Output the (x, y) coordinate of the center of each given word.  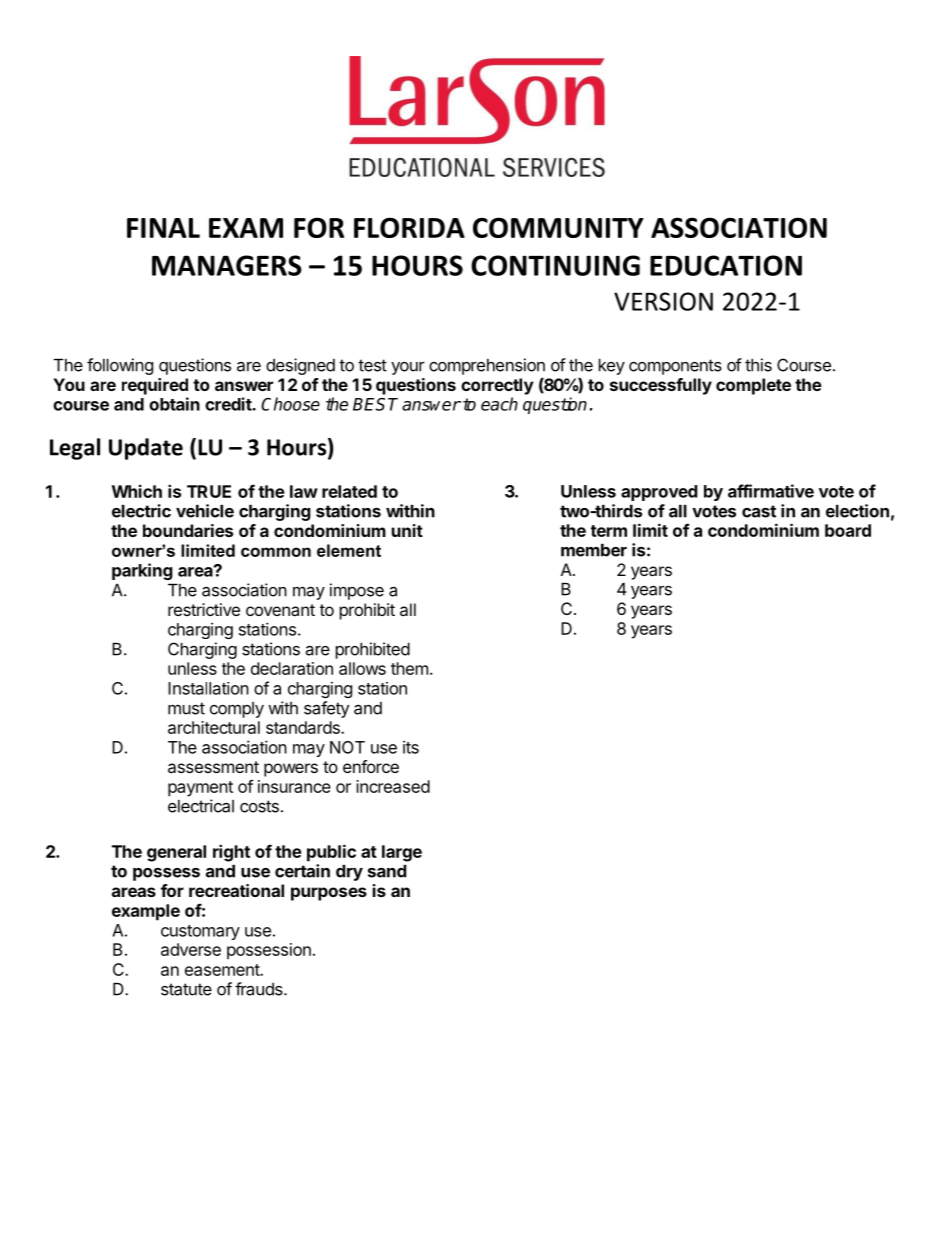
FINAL (163, 228)
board (848, 530)
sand (387, 871)
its (411, 747)
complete (753, 386)
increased (393, 786)
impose (357, 591)
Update (146, 449)
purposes (329, 894)
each (499, 404)
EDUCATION (726, 265)
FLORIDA (409, 227)
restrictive (204, 609)
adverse (191, 949)
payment (200, 789)
